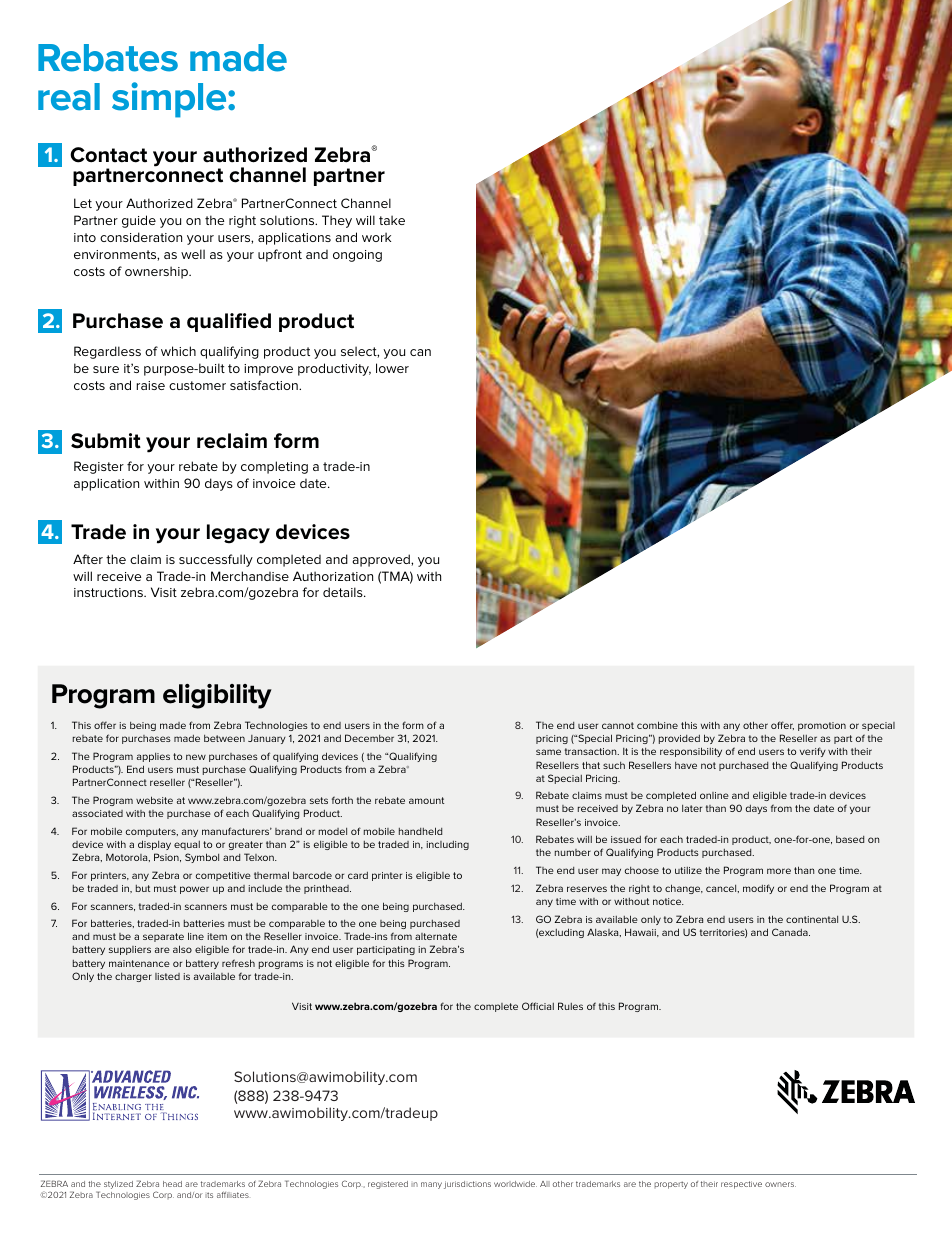 Image resolution: width=952 pixels, height=1233 pixels. Describe the element at coordinates (217, 696) in the image. I see `eligibility` at that location.
